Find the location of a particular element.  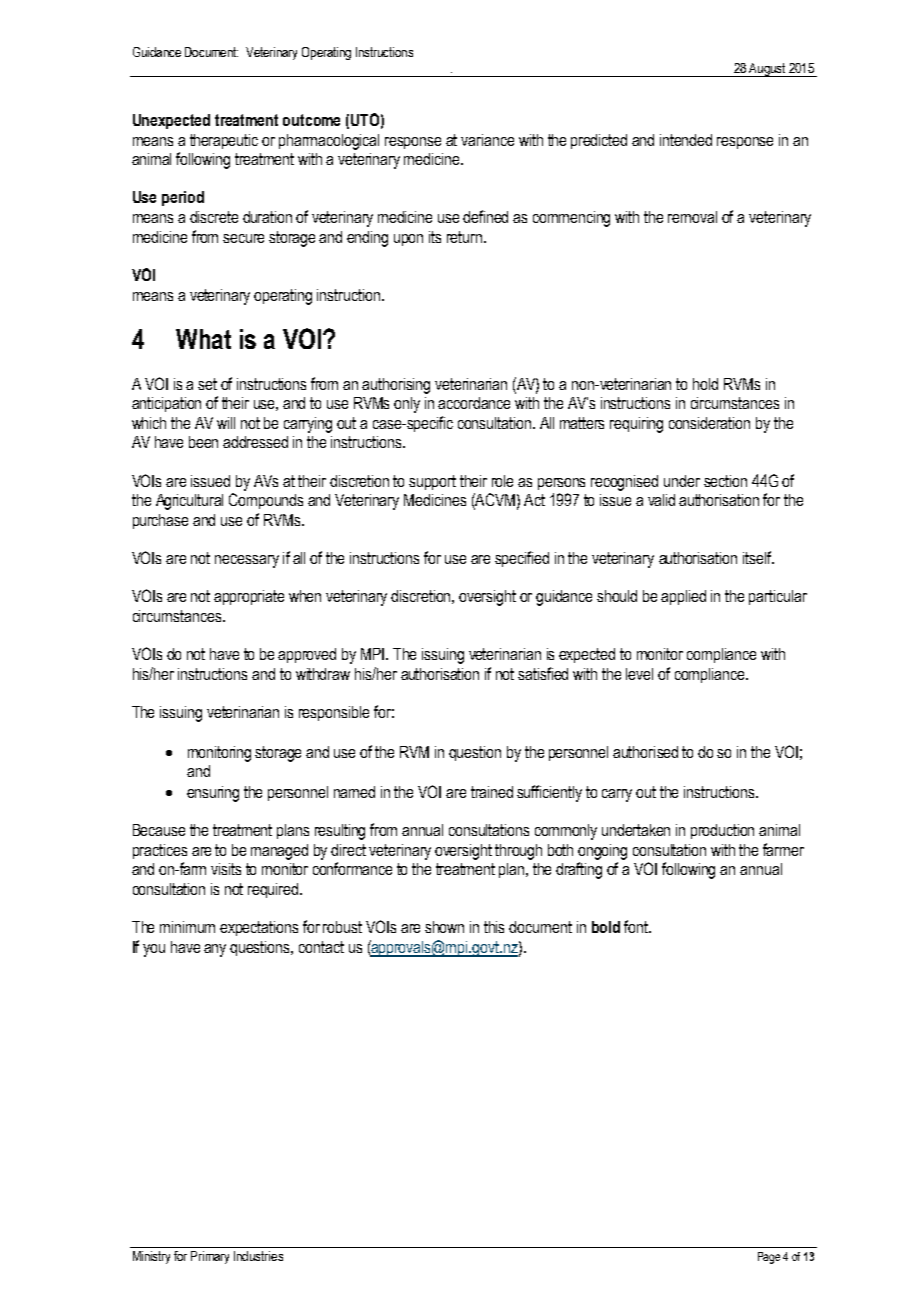

appropriate is located at coordinates (249, 597).
